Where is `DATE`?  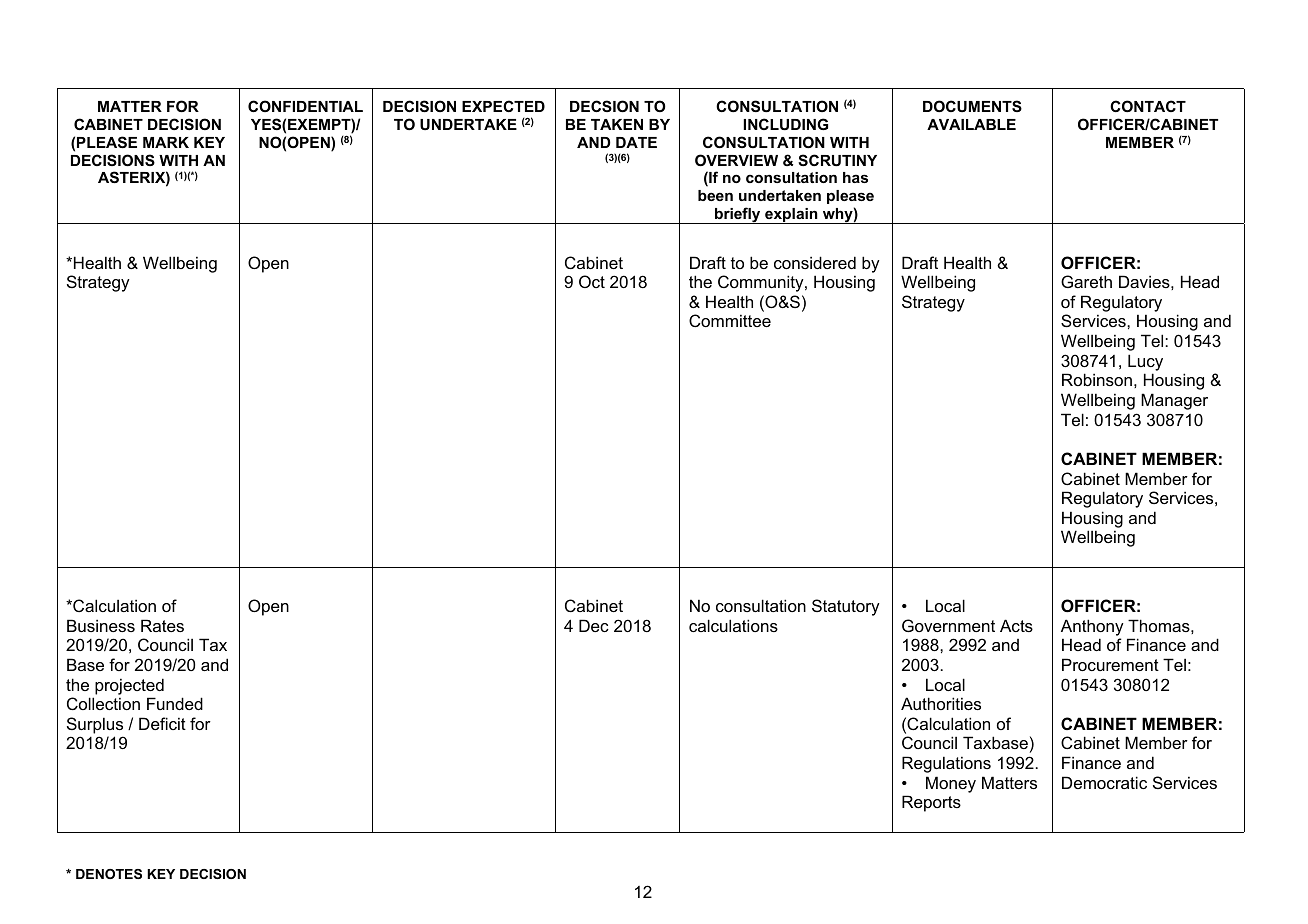 DATE is located at coordinates (636, 142).
